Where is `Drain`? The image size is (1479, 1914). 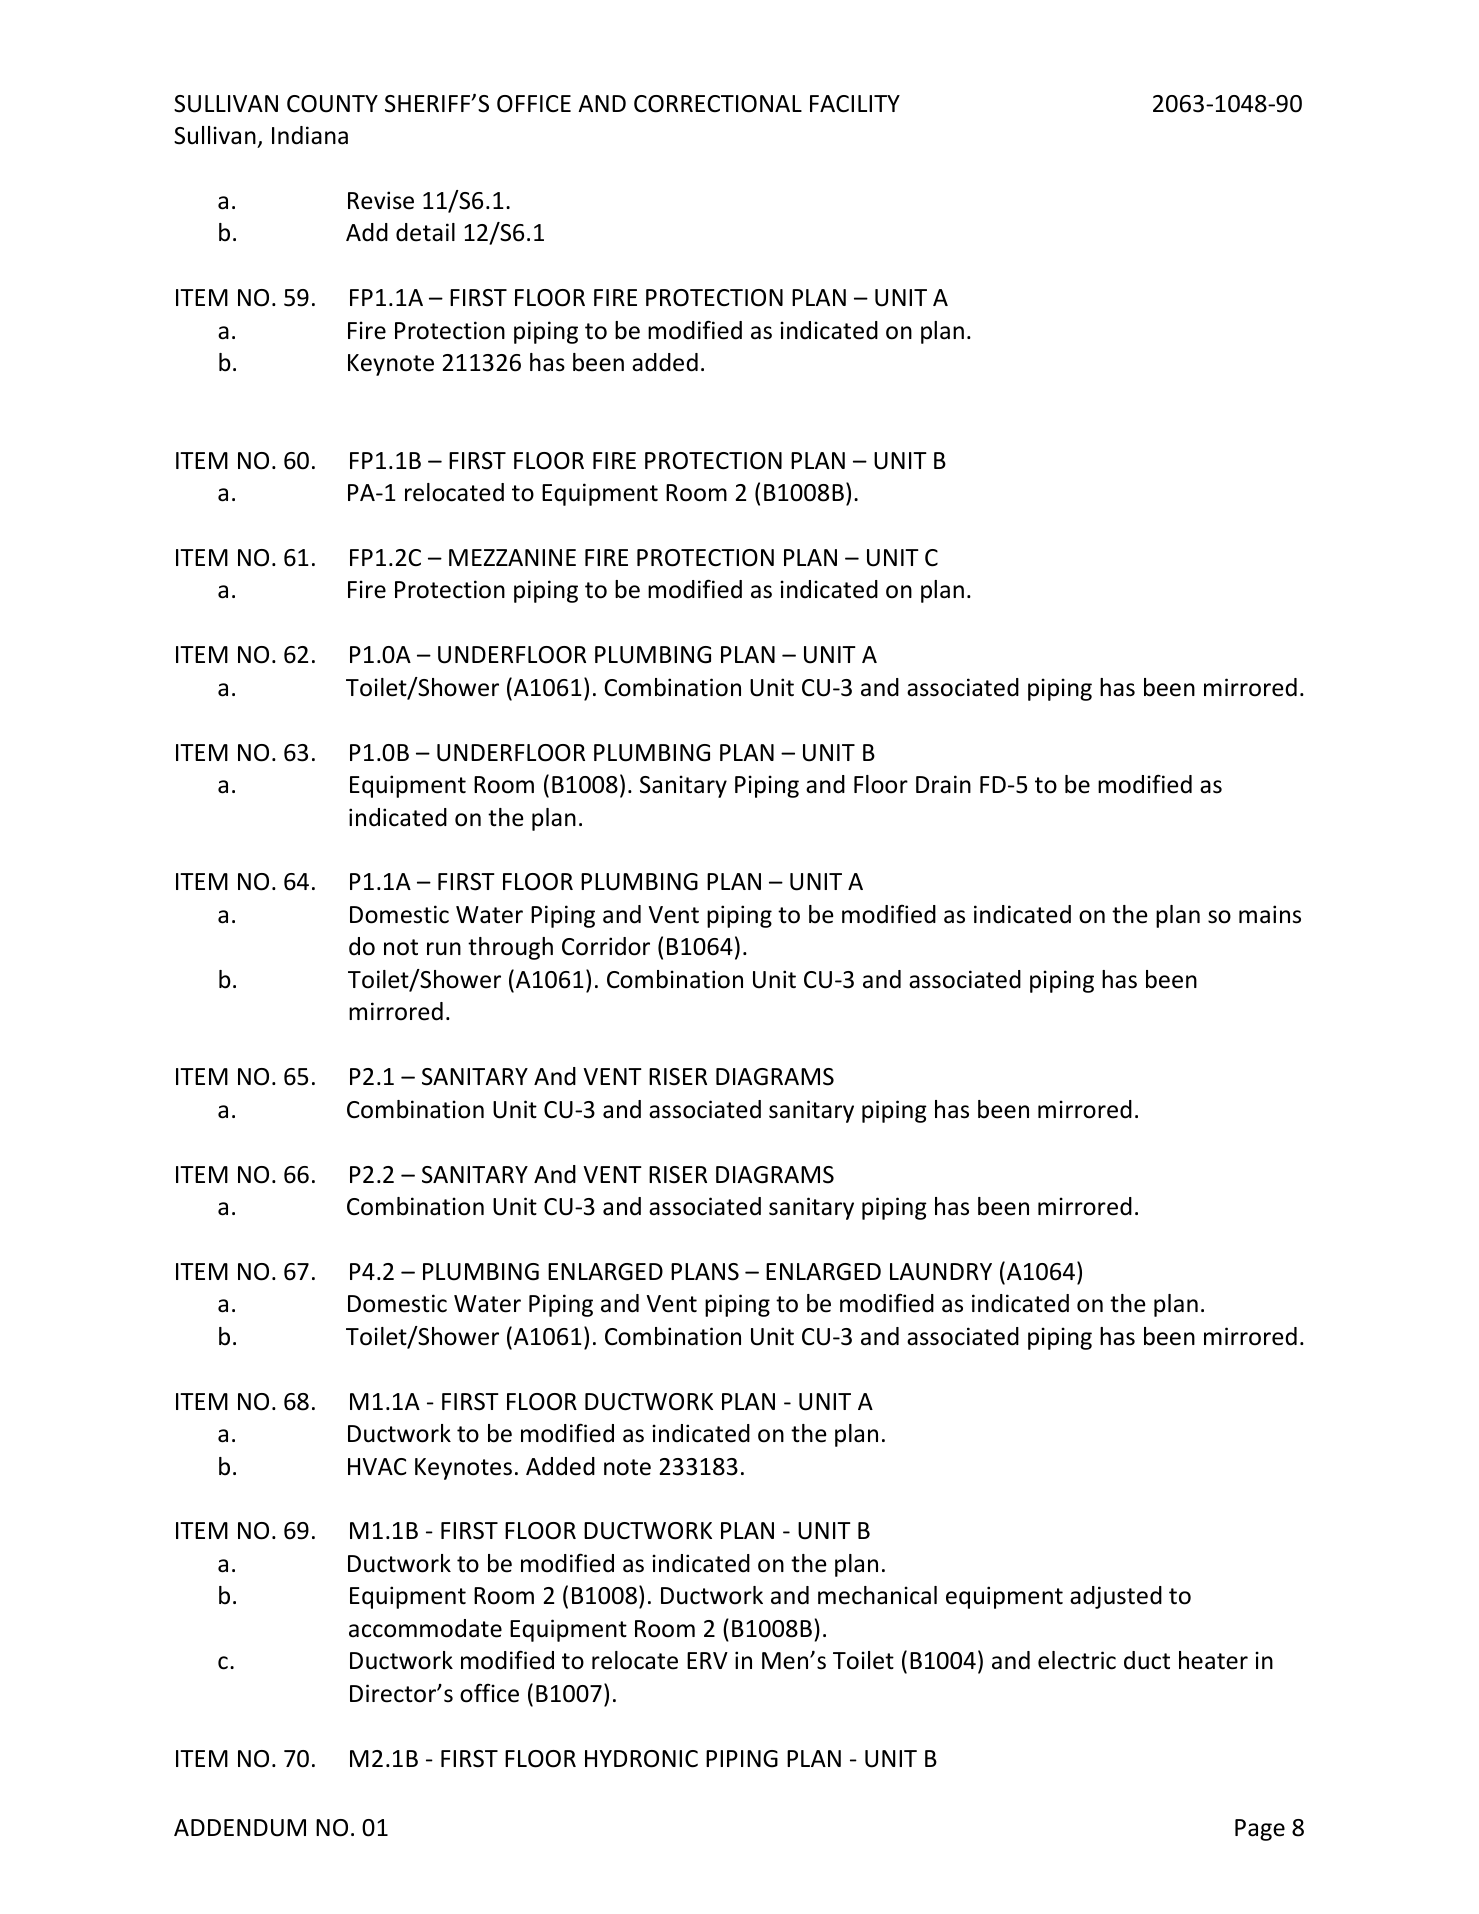 Drain is located at coordinates (943, 784).
